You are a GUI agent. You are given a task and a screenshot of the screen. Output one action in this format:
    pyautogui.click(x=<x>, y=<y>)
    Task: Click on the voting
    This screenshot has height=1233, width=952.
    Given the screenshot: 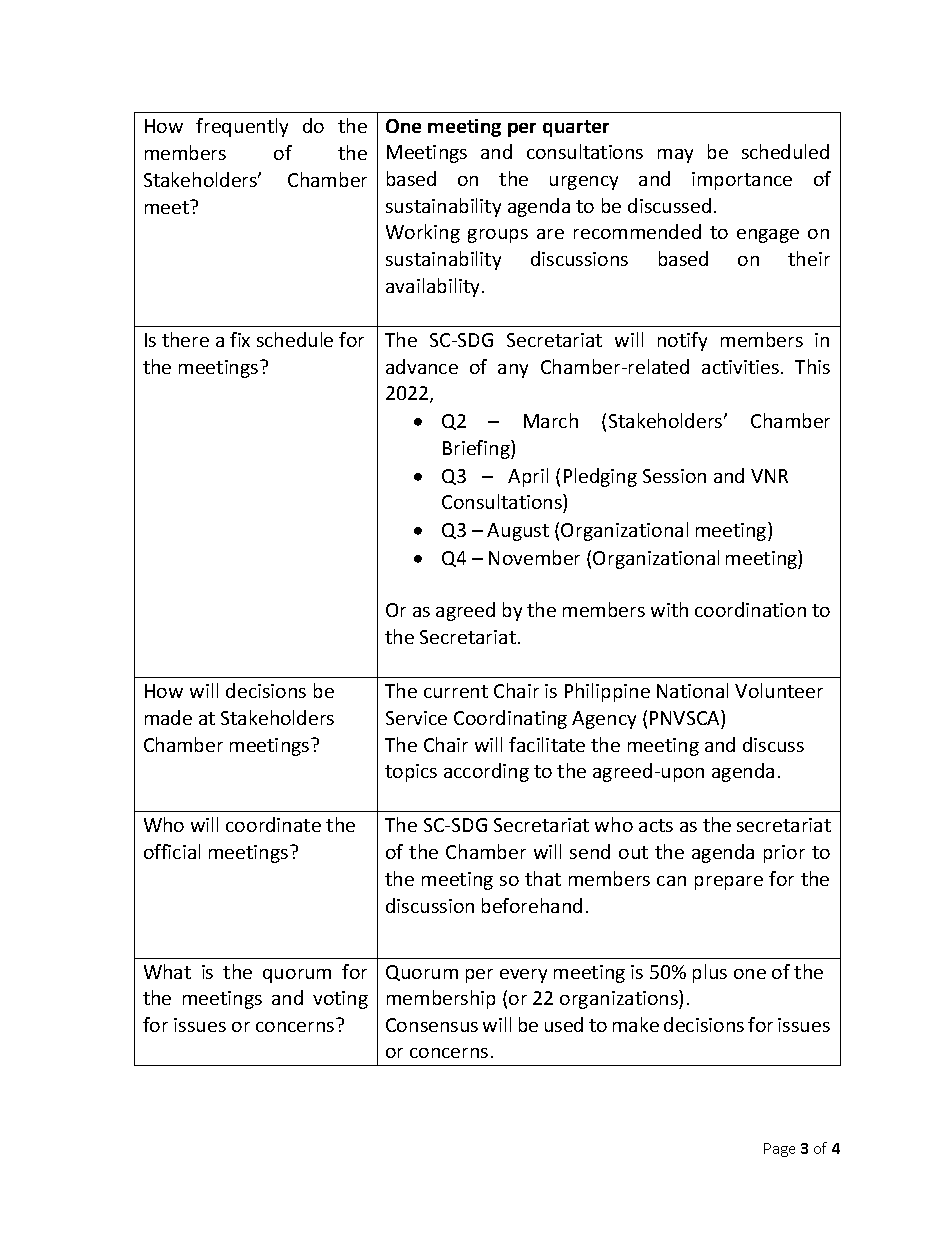 What is the action you would take?
    pyautogui.click(x=340, y=1000)
